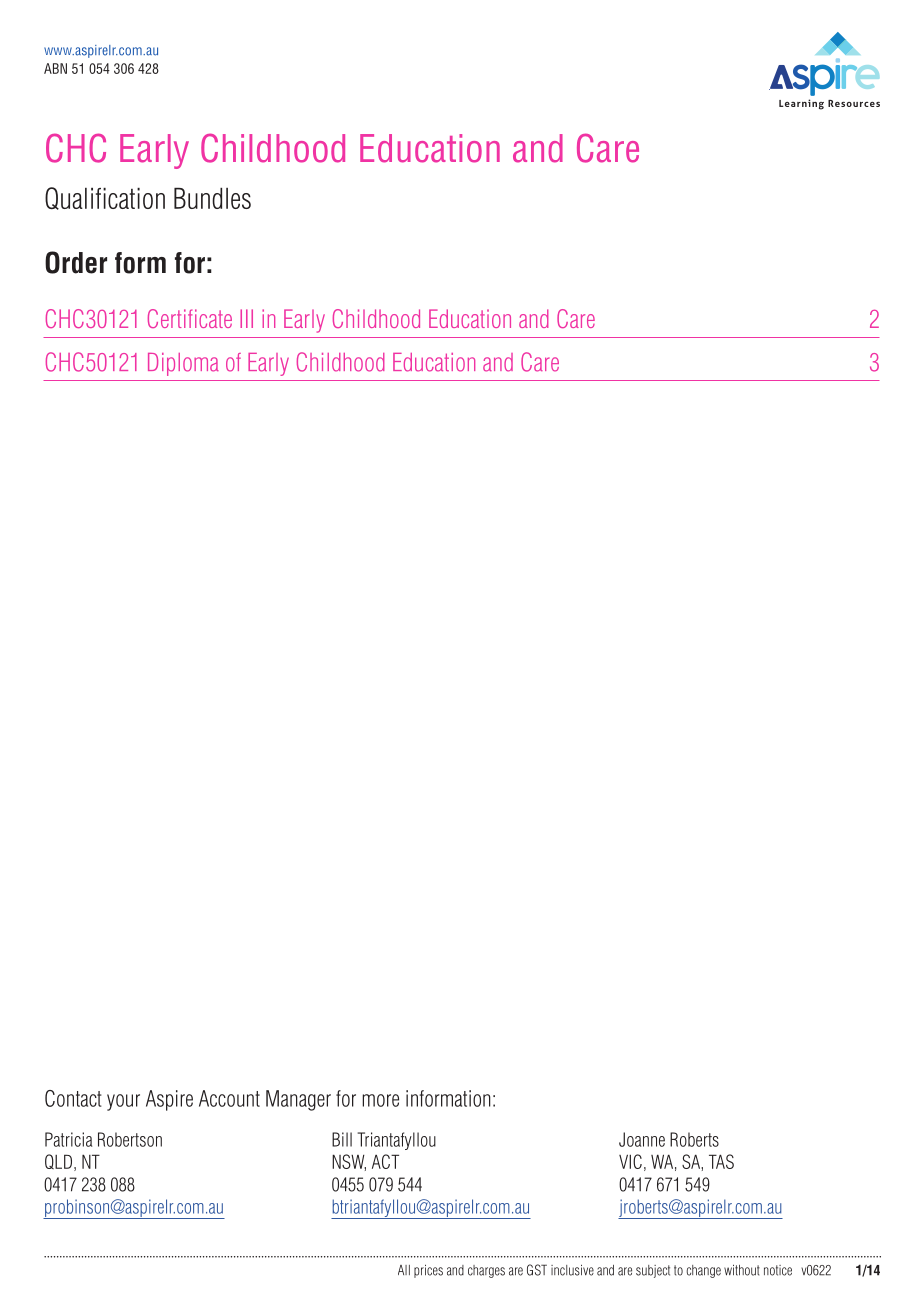 This screenshot has width=924, height=1308. What do you see at coordinates (212, 198) in the screenshot?
I see `Bundles` at bounding box center [212, 198].
